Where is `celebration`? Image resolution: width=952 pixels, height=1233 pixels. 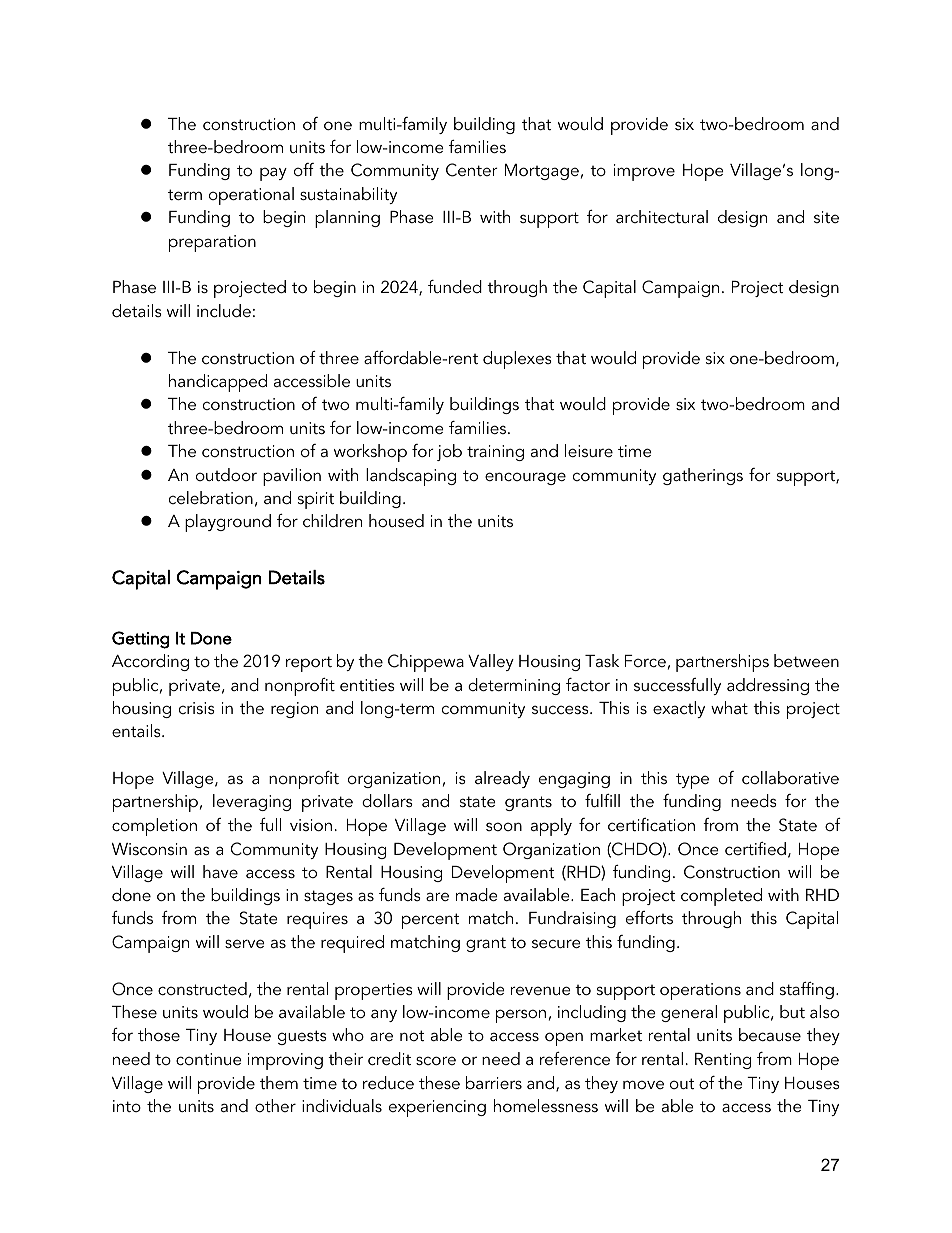
celebration is located at coordinates (211, 497).
